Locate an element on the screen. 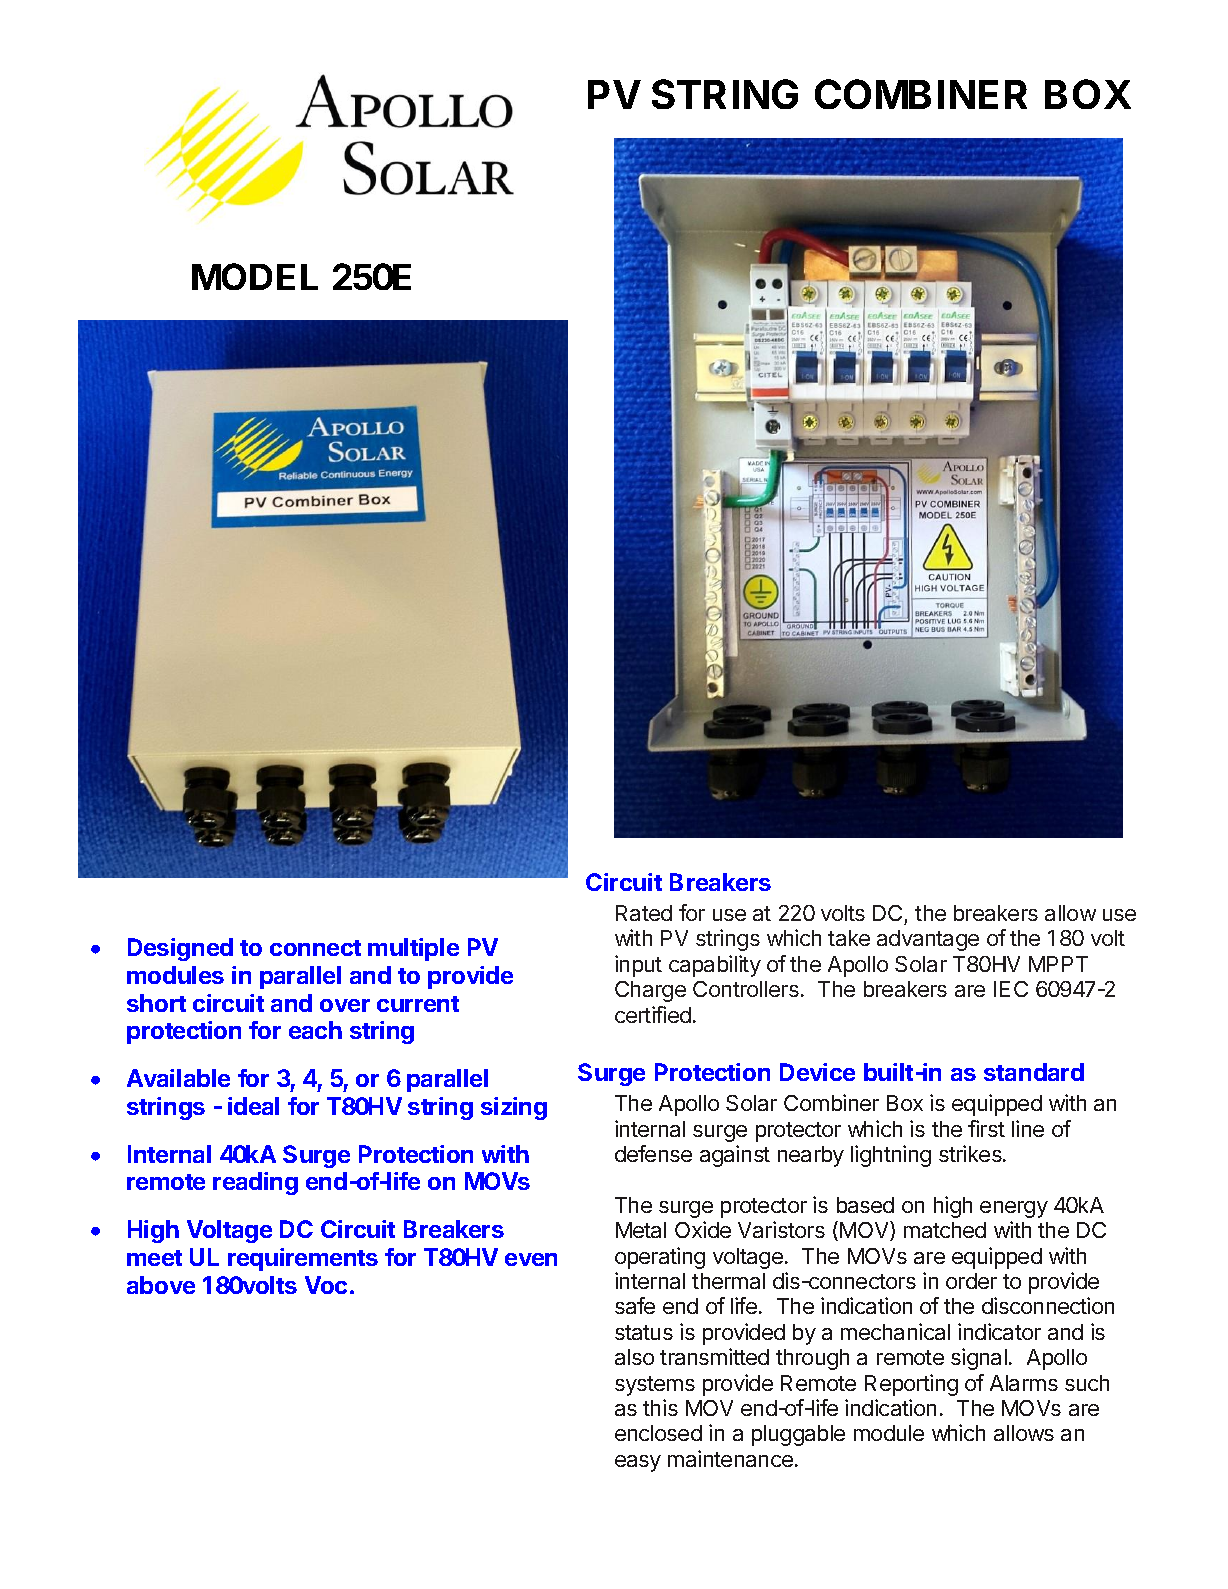  Designed is located at coordinates (180, 949).
